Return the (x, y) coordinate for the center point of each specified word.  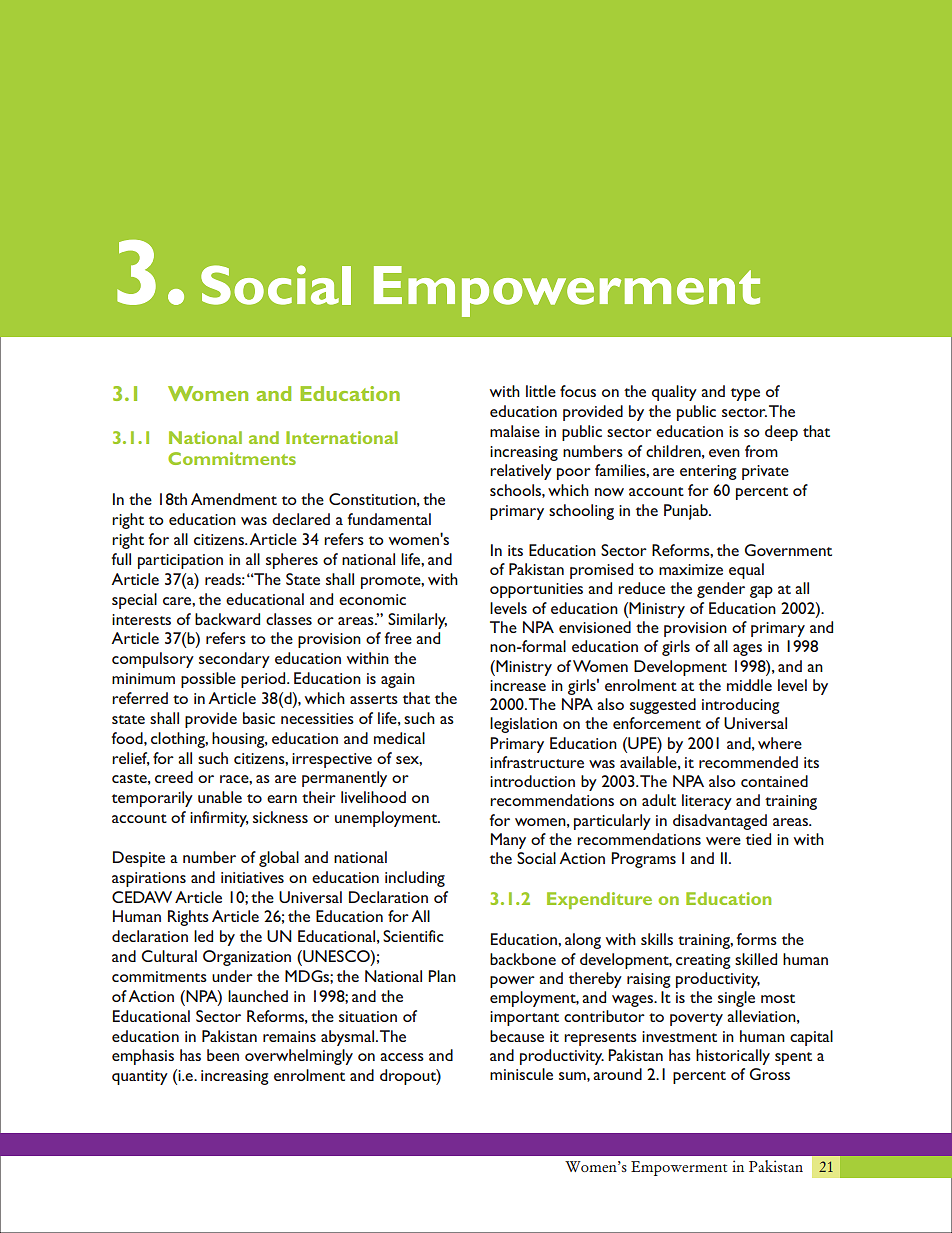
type (745, 394)
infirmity (219, 819)
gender (721, 590)
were (723, 841)
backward (227, 619)
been (223, 1055)
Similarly (417, 621)
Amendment (234, 499)
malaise (515, 431)
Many (508, 841)
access (402, 1057)
